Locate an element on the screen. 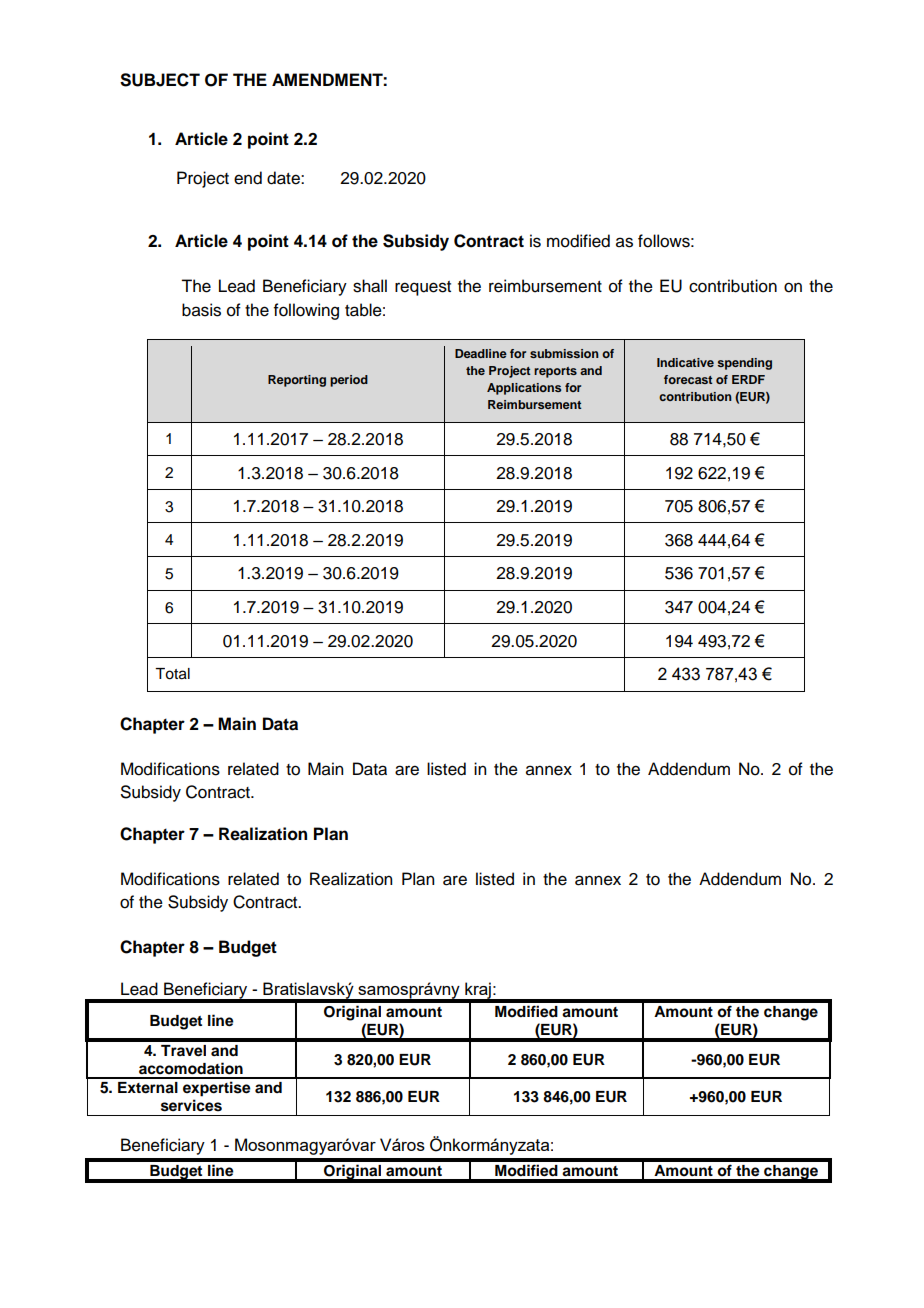 This screenshot has height=1308, width=924. Indicative is located at coordinates (685, 362).
